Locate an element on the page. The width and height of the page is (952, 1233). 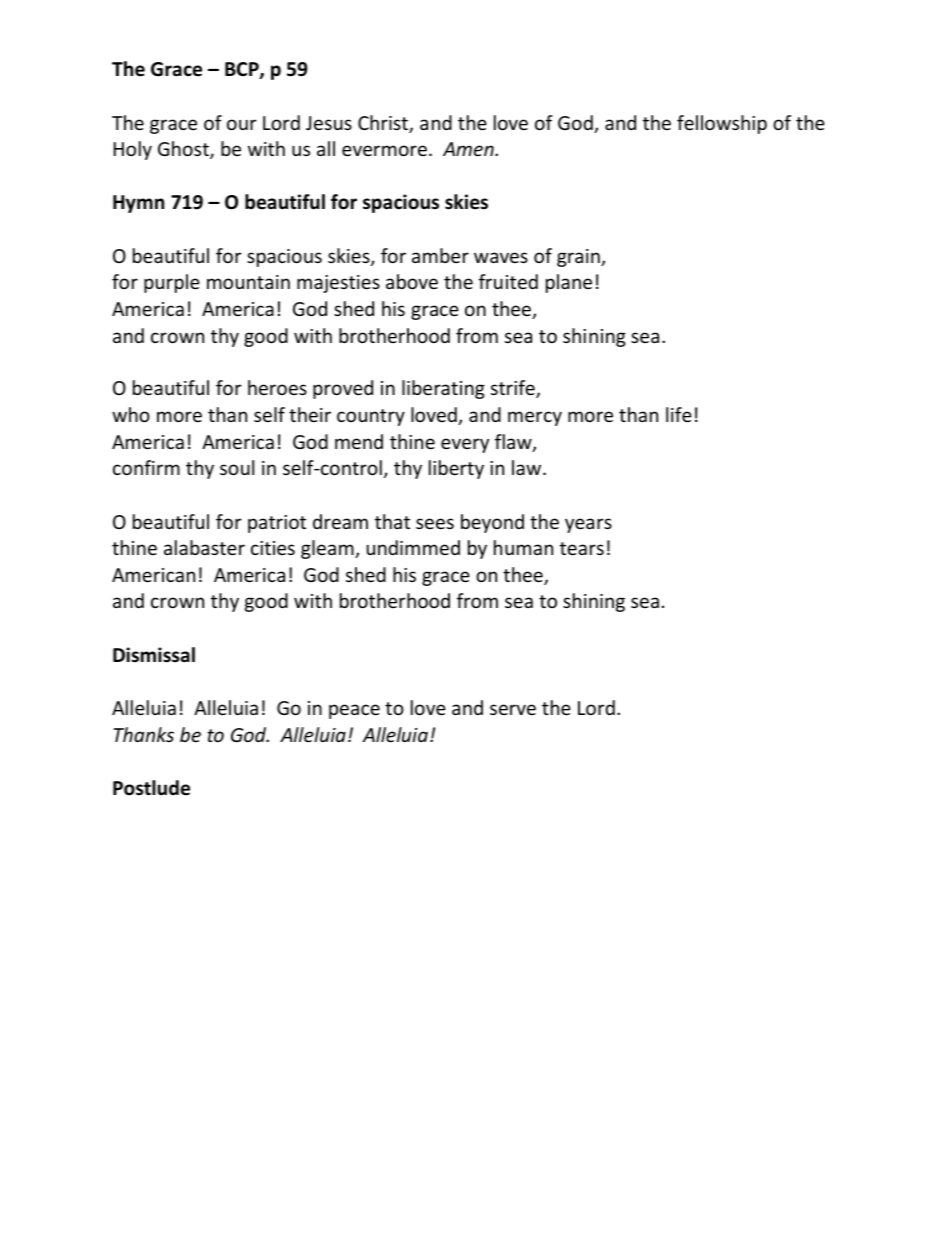
who is located at coordinates (131, 414).
